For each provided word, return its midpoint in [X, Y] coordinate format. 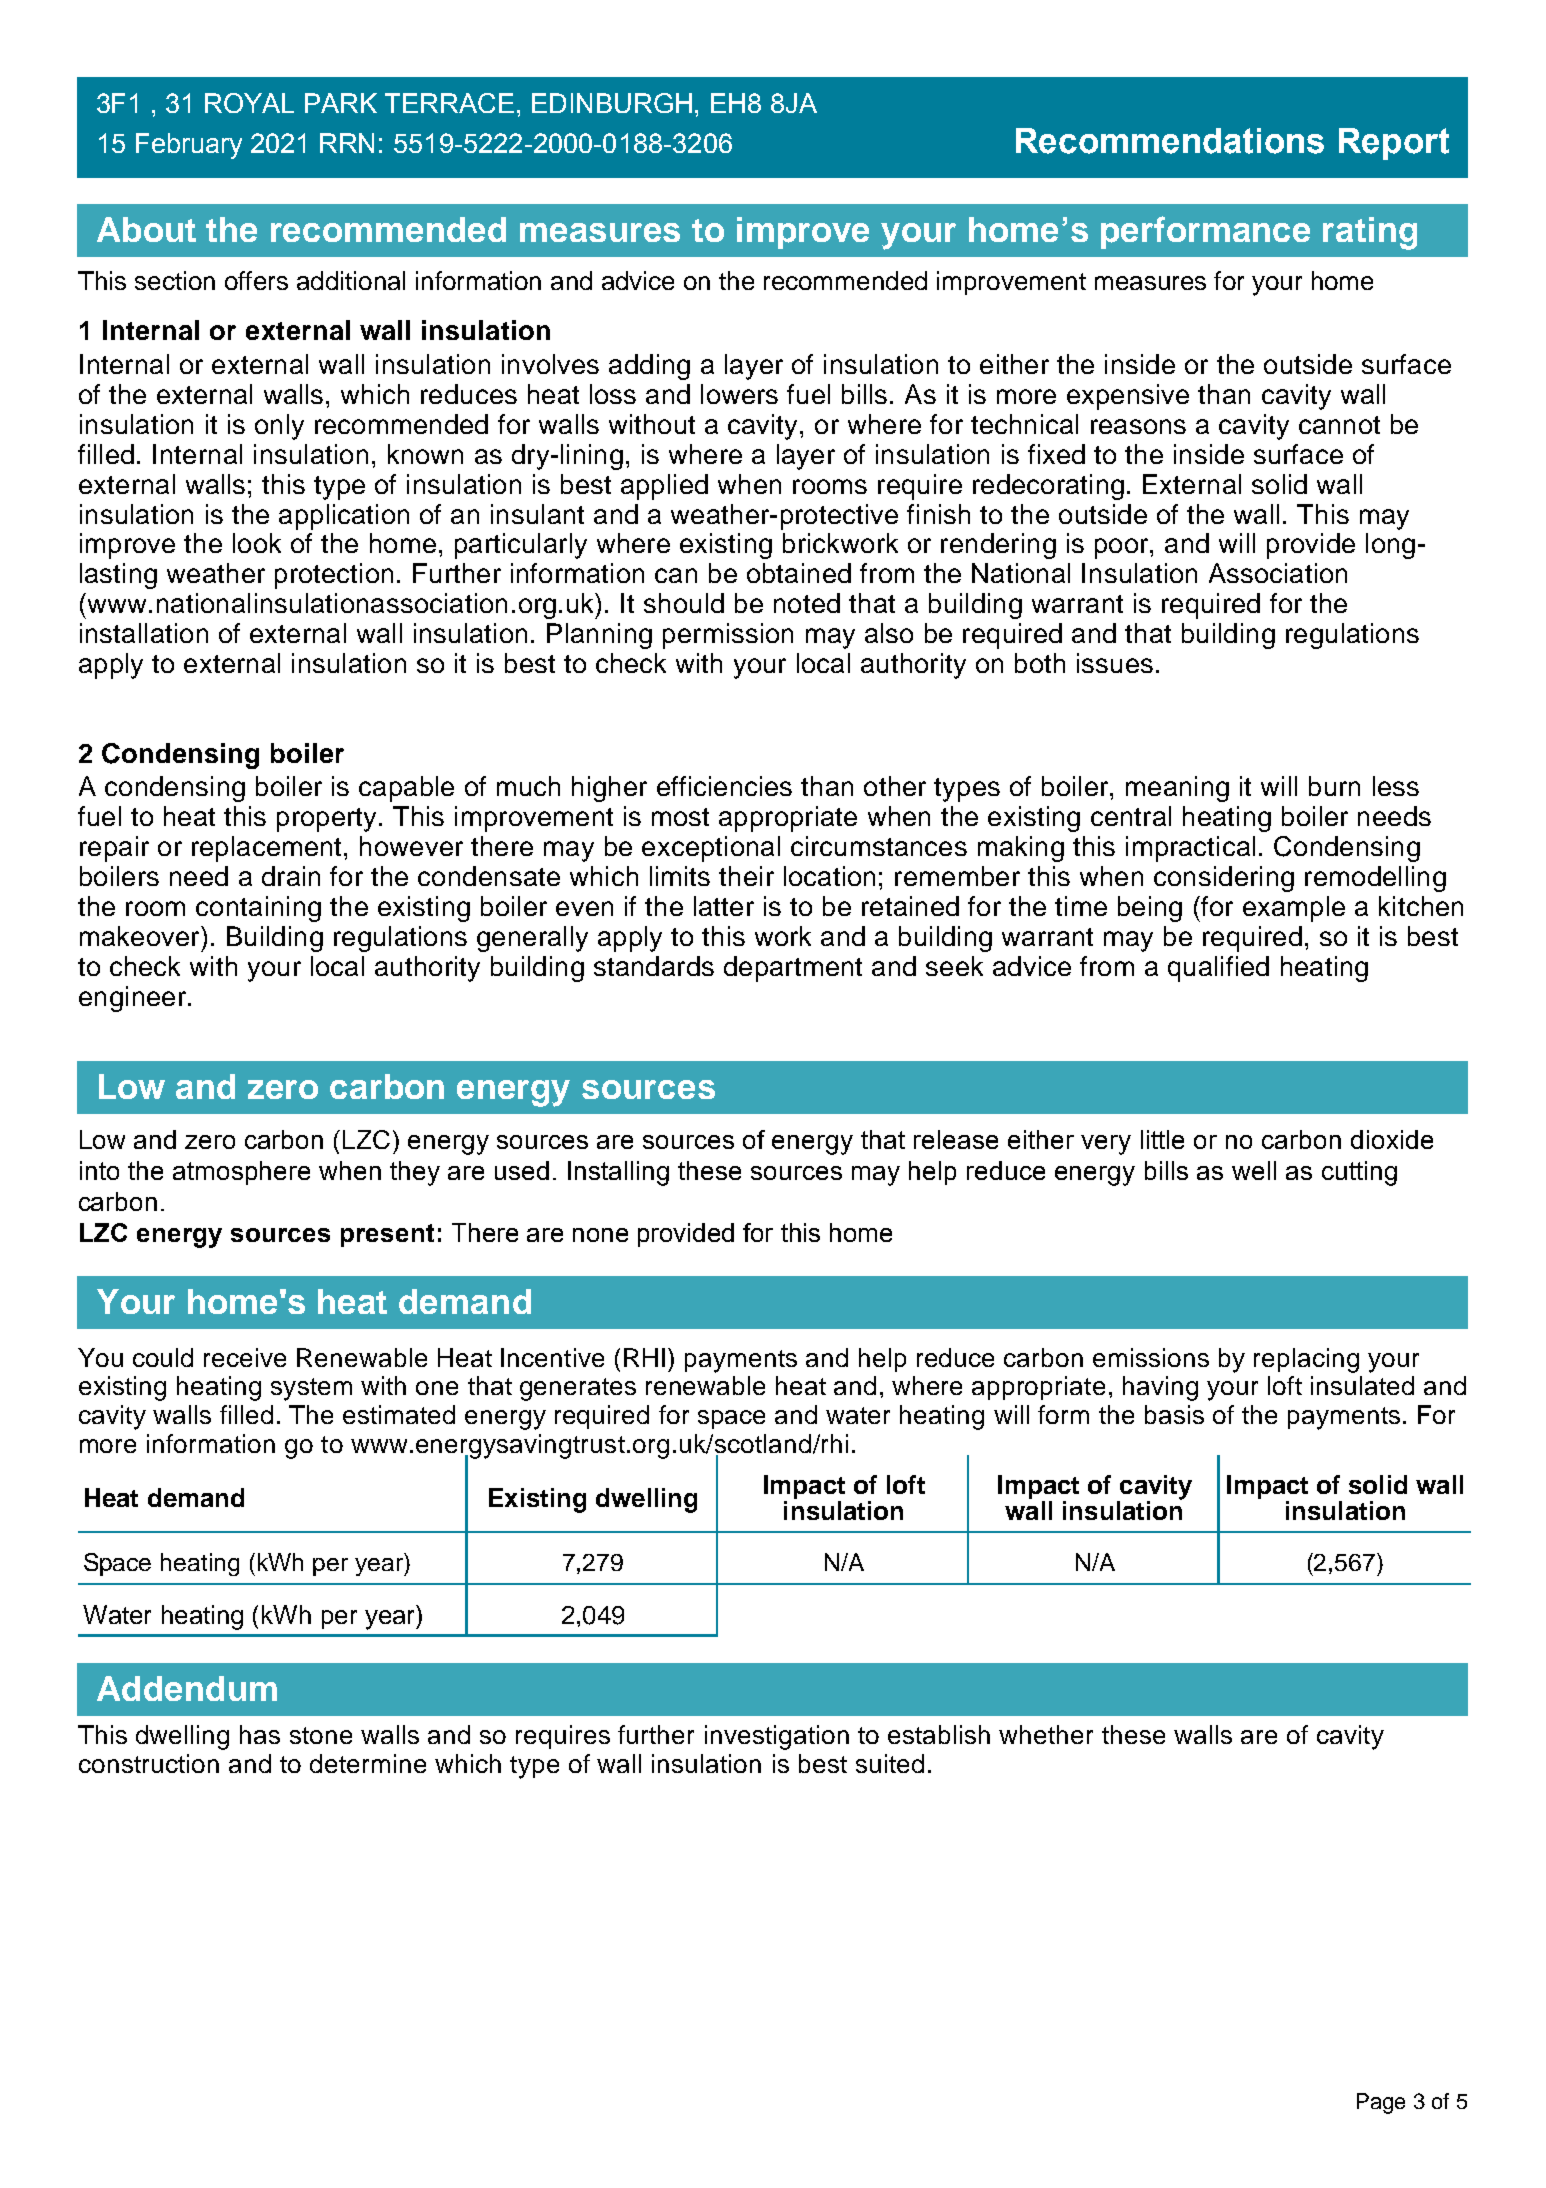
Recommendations [1170, 141]
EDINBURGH [612, 103]
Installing [618, 1173]
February [189, 146]
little [1162, 1139]
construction [149, 1763]
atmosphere [241, 1173]
